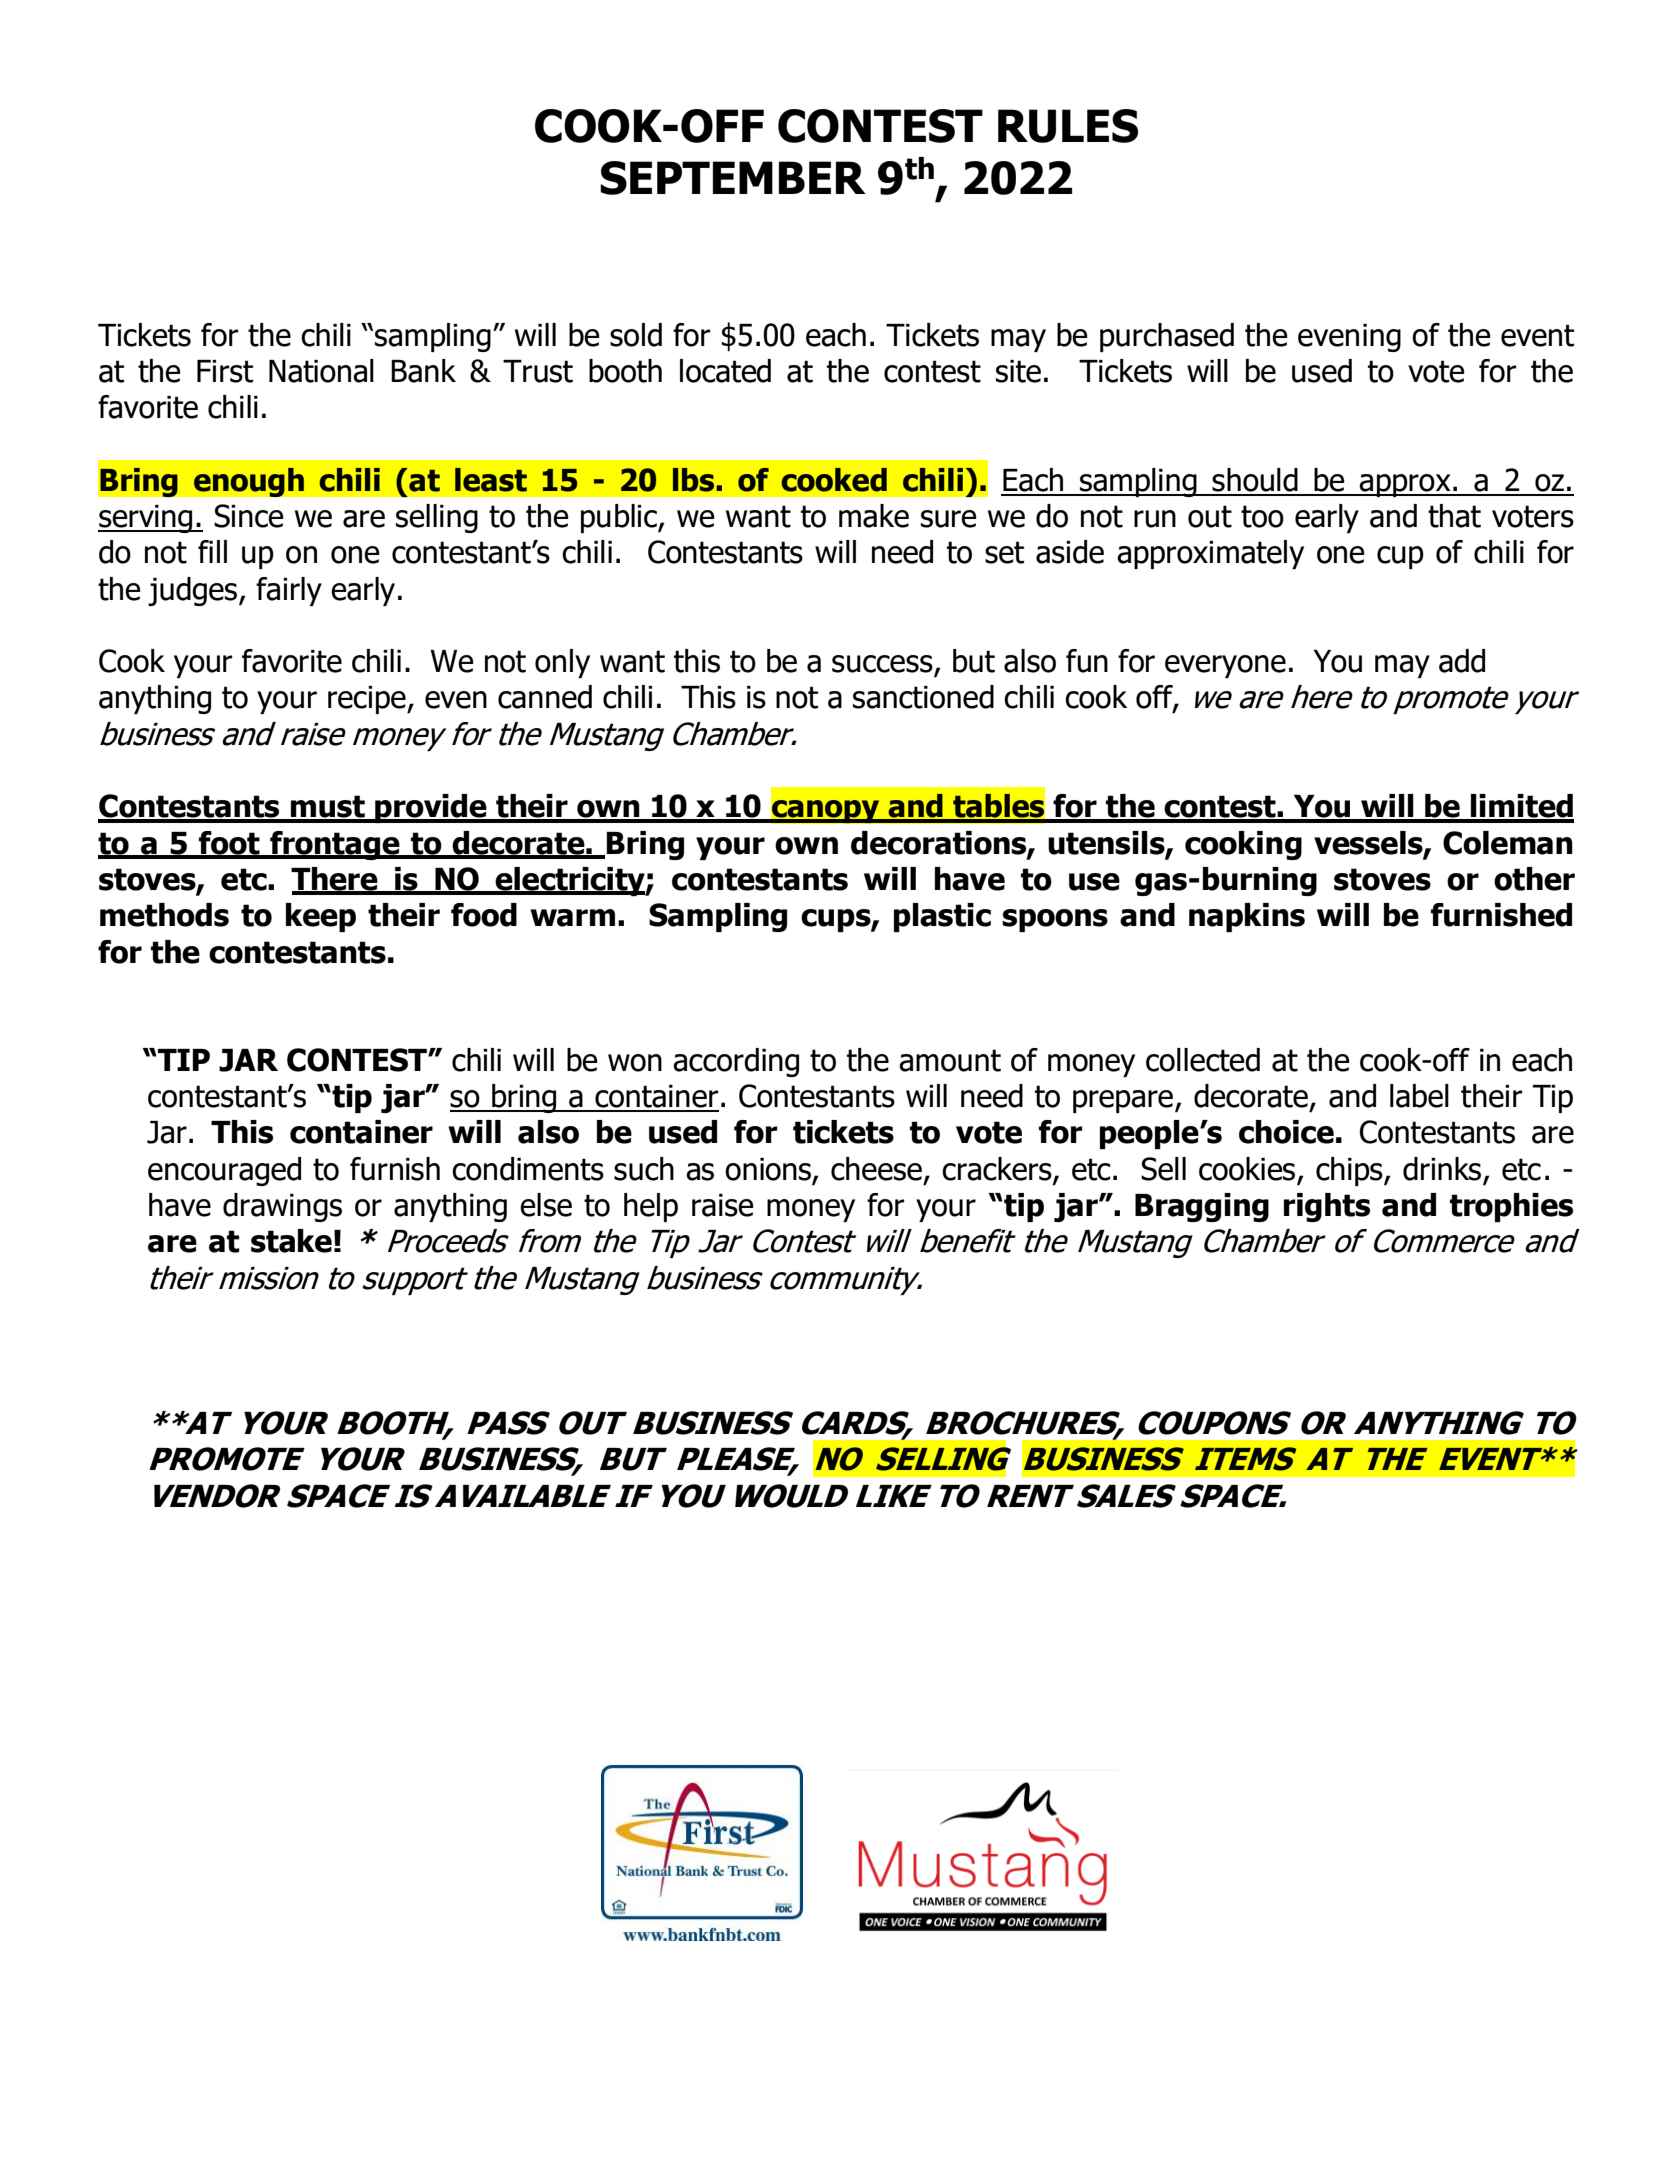 Image resolution: width=1672 pixels, height=2163 pixels. What do you see at coordinates (1462, 661) in the document?
I see `add` at bounding box center [1462, 661].
